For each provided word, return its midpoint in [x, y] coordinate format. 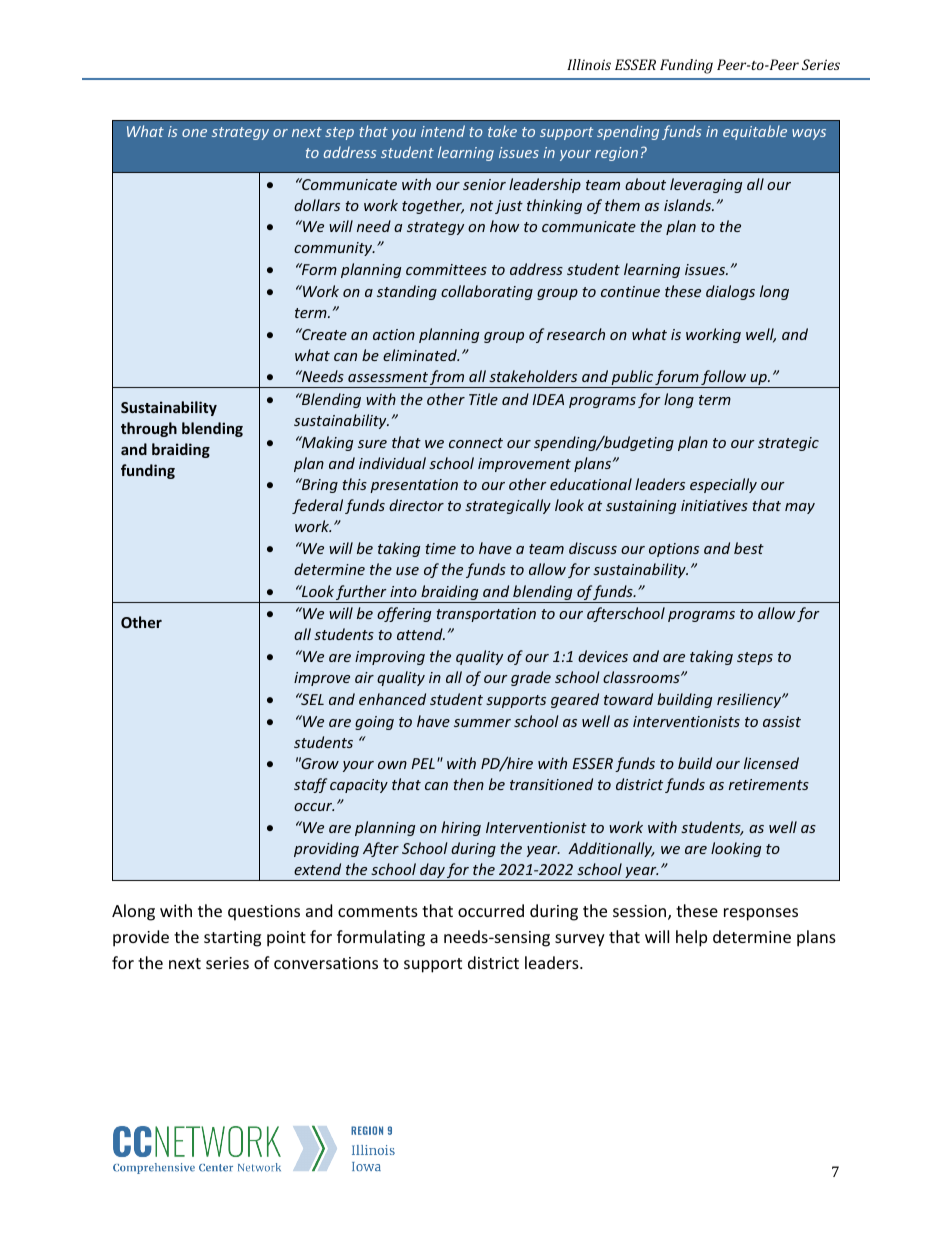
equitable [755, 132]
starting [232, 939]
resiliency [750, 700]
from [448, 379]
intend [443, 131]
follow [724, 379]
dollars [317, 205]
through [149, 429]
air [364, 677]
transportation [486, 615]
